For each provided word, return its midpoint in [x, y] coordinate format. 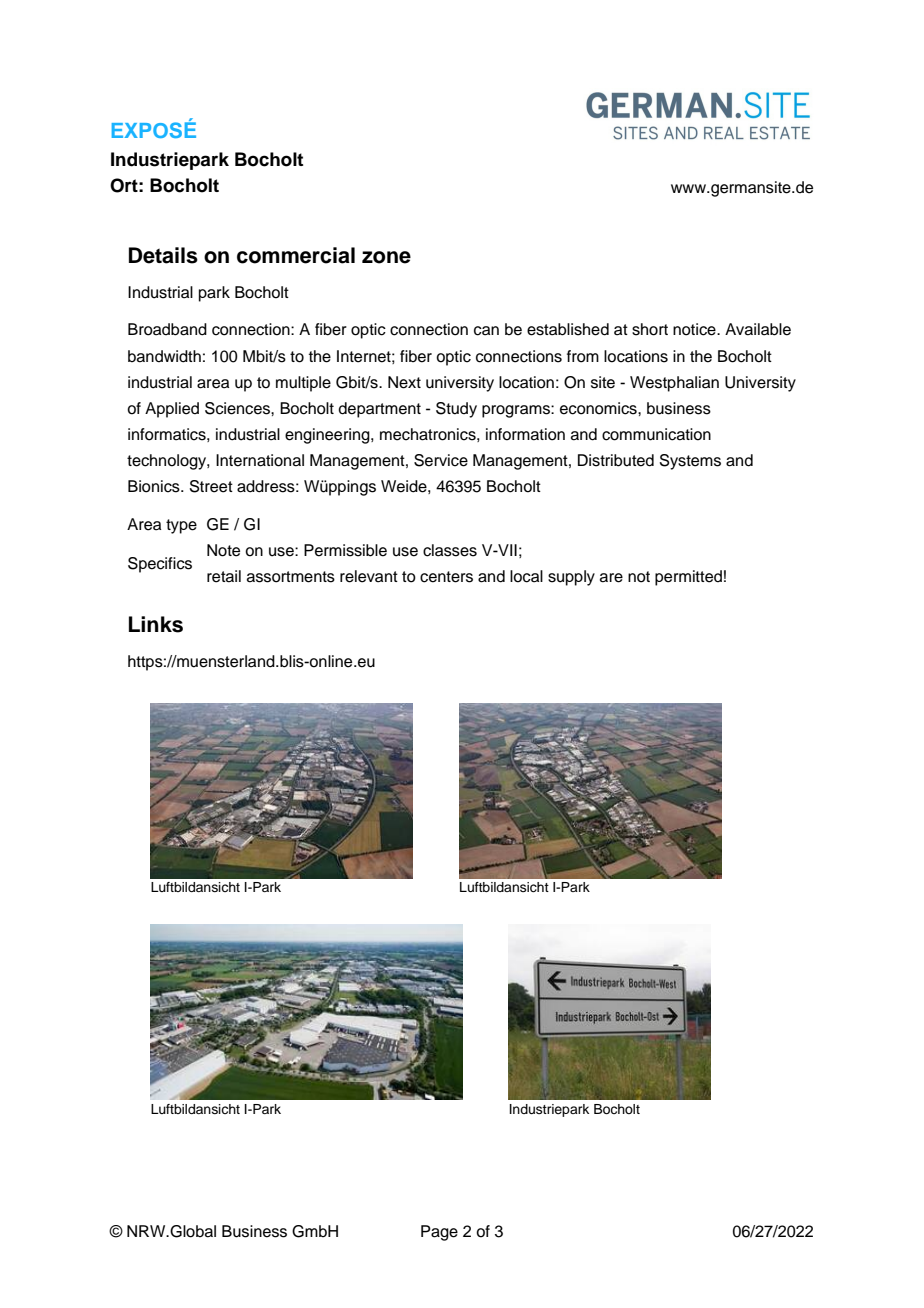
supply [571, 578]
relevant [369, 576]
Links [156, 624]
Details [163, 255]
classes [450, 550]
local [526, 576]
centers [446, 577]
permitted [688, 578]
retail [224, 576]
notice [695, 329]
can [486, 331]
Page [439, 1233]
